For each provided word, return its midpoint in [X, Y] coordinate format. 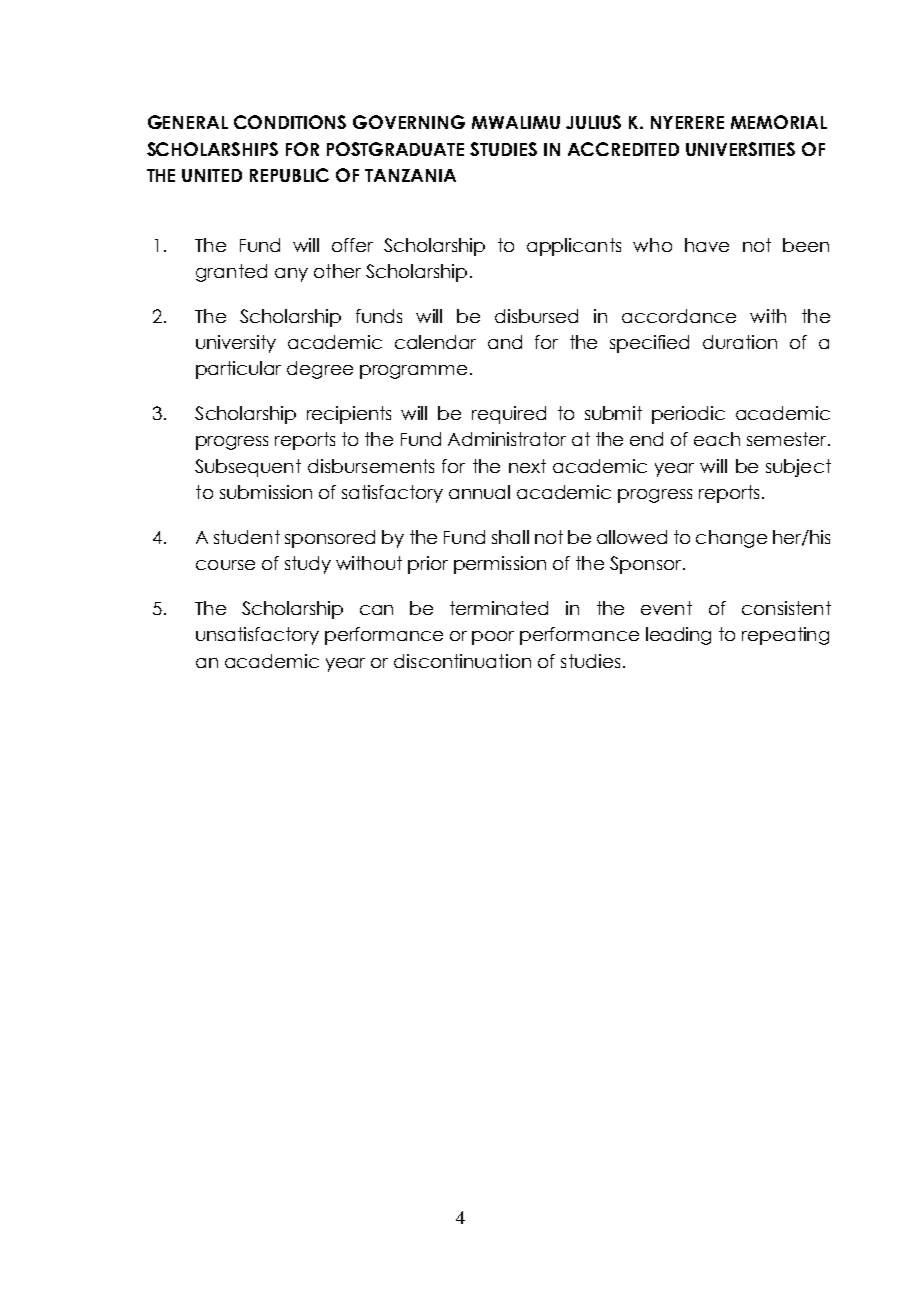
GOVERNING [409, 122]
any [291, 275]
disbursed [536, 316]
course [225, 565]
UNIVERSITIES [740, 149]
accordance [679, 316]
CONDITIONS [290, 122]
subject [798, 468]
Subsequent [248, 468]
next [527, 466]
